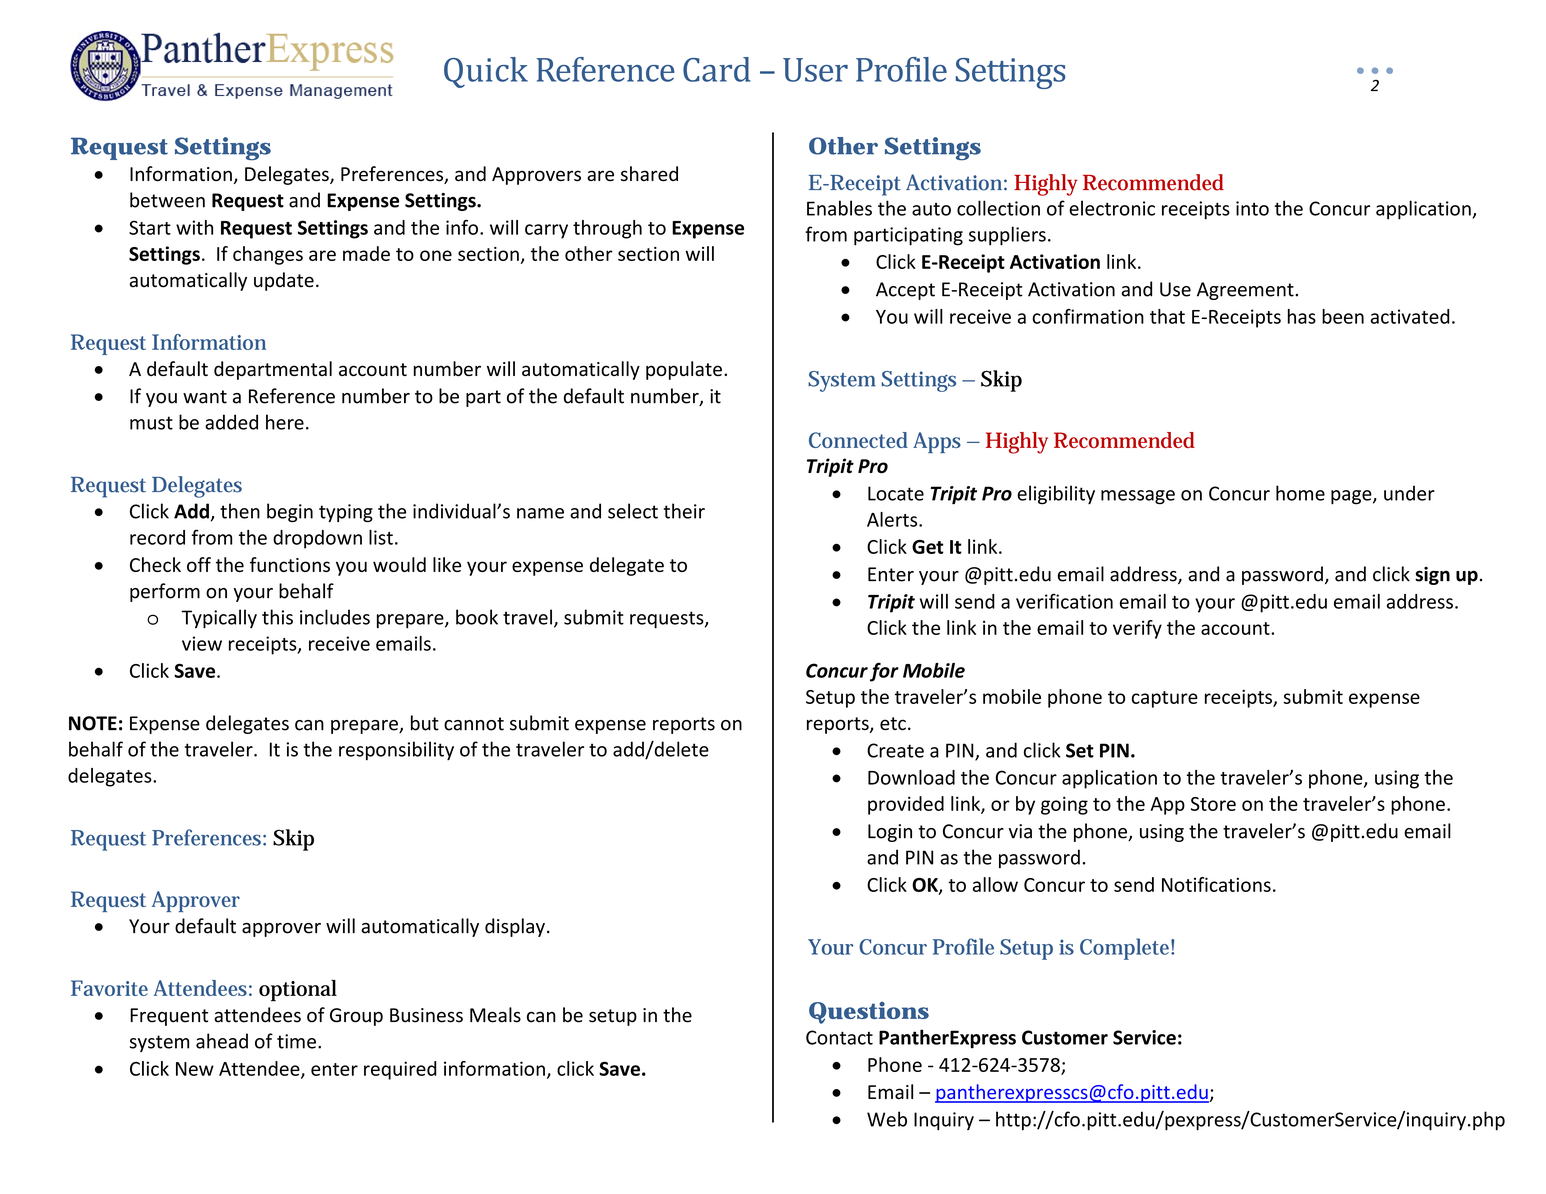  I want to click on Store, so click(1213, 804).
